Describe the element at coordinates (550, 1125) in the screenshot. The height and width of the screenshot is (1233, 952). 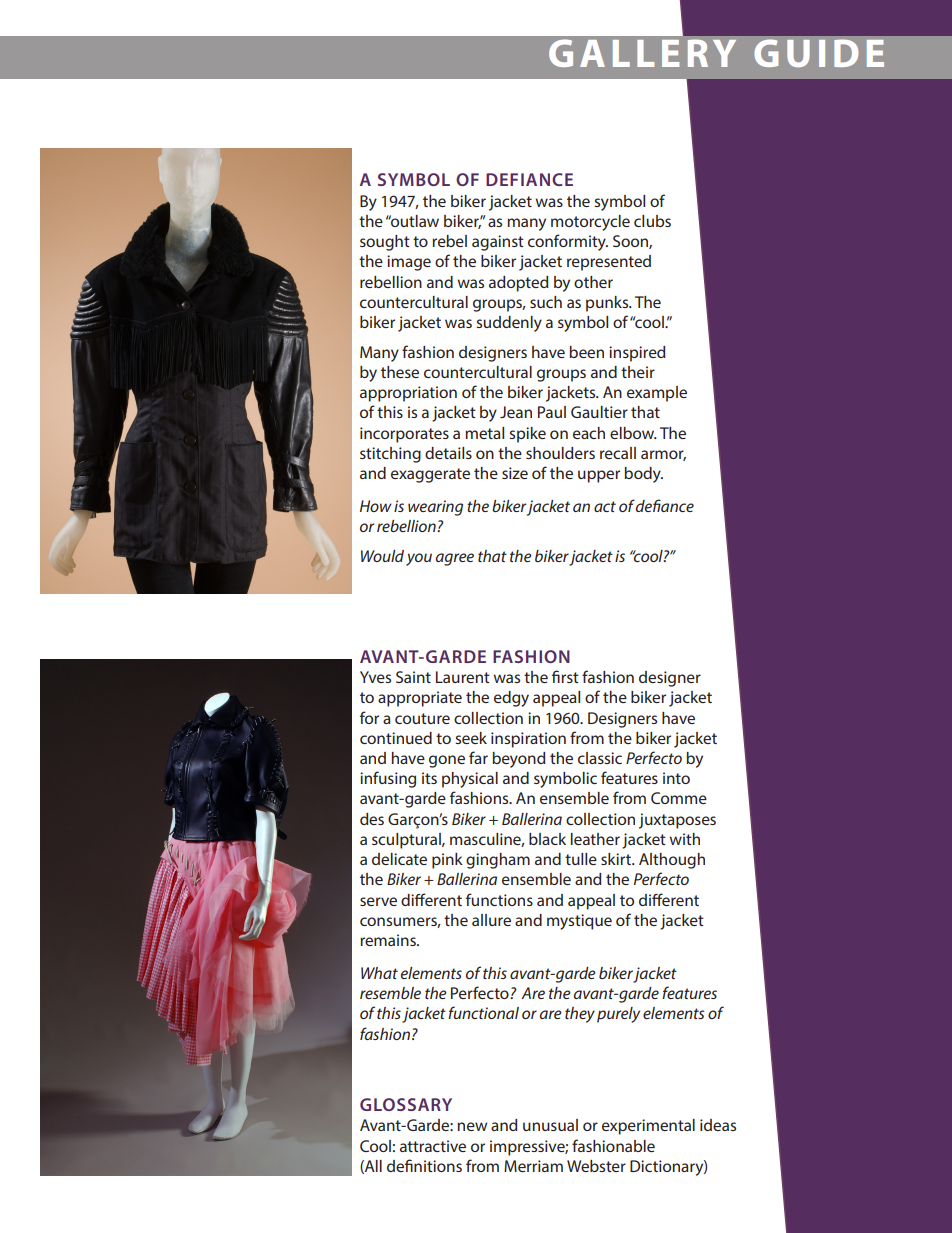
I see `unusual` at that location.
